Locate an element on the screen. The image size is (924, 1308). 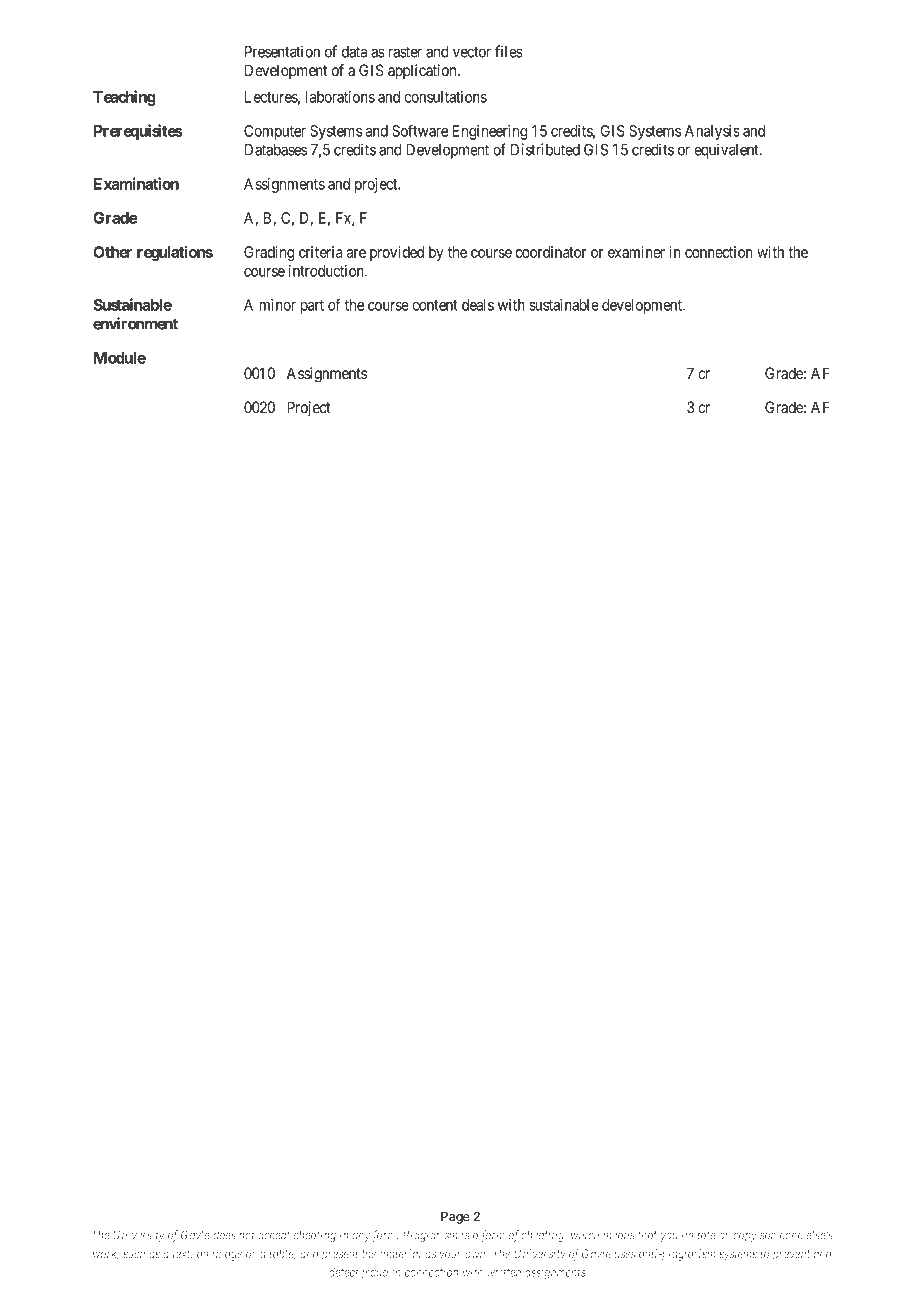
deals is located at coordinates (478, 305).
